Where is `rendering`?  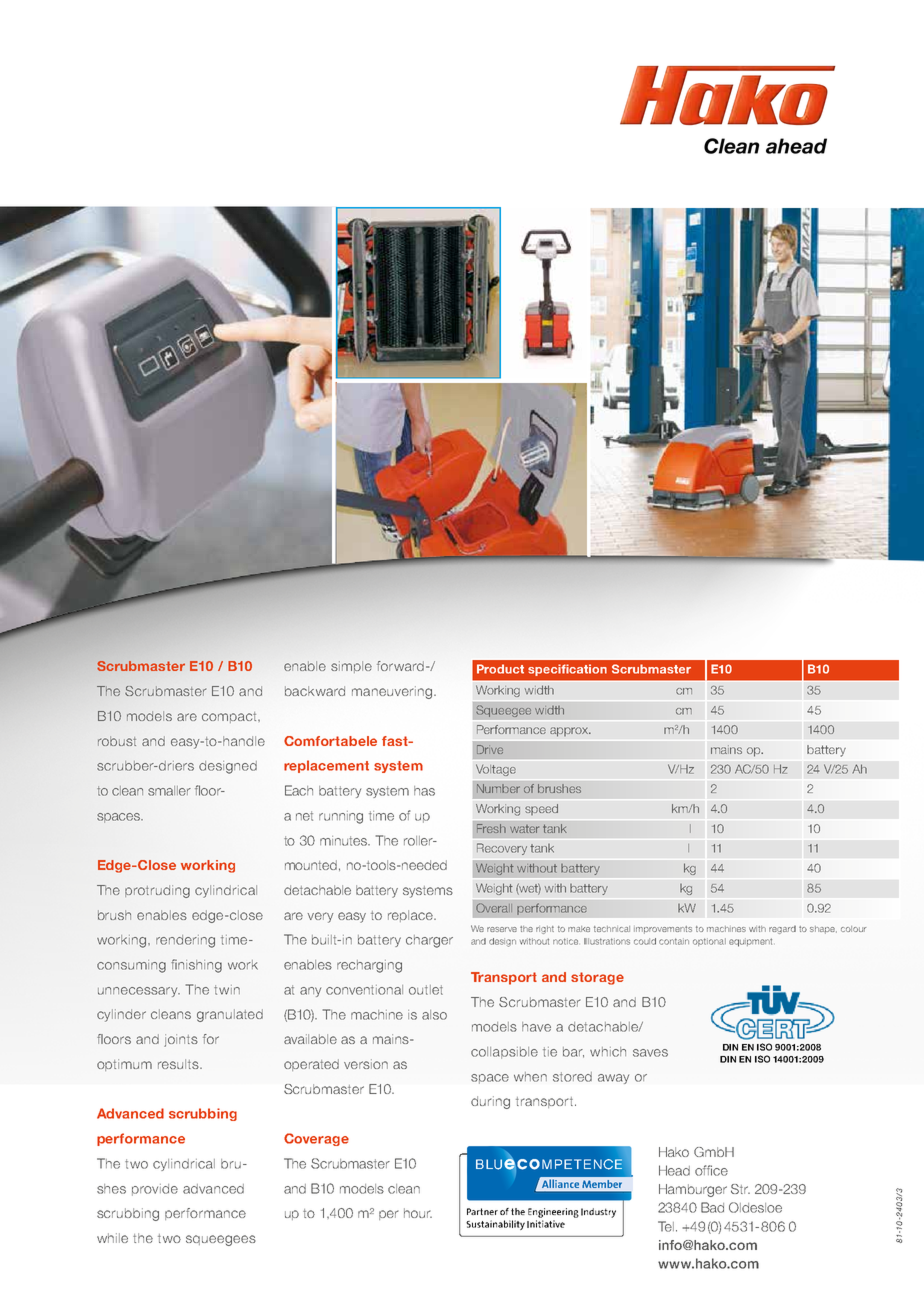
rendering is located at coordinates (185, 941).
